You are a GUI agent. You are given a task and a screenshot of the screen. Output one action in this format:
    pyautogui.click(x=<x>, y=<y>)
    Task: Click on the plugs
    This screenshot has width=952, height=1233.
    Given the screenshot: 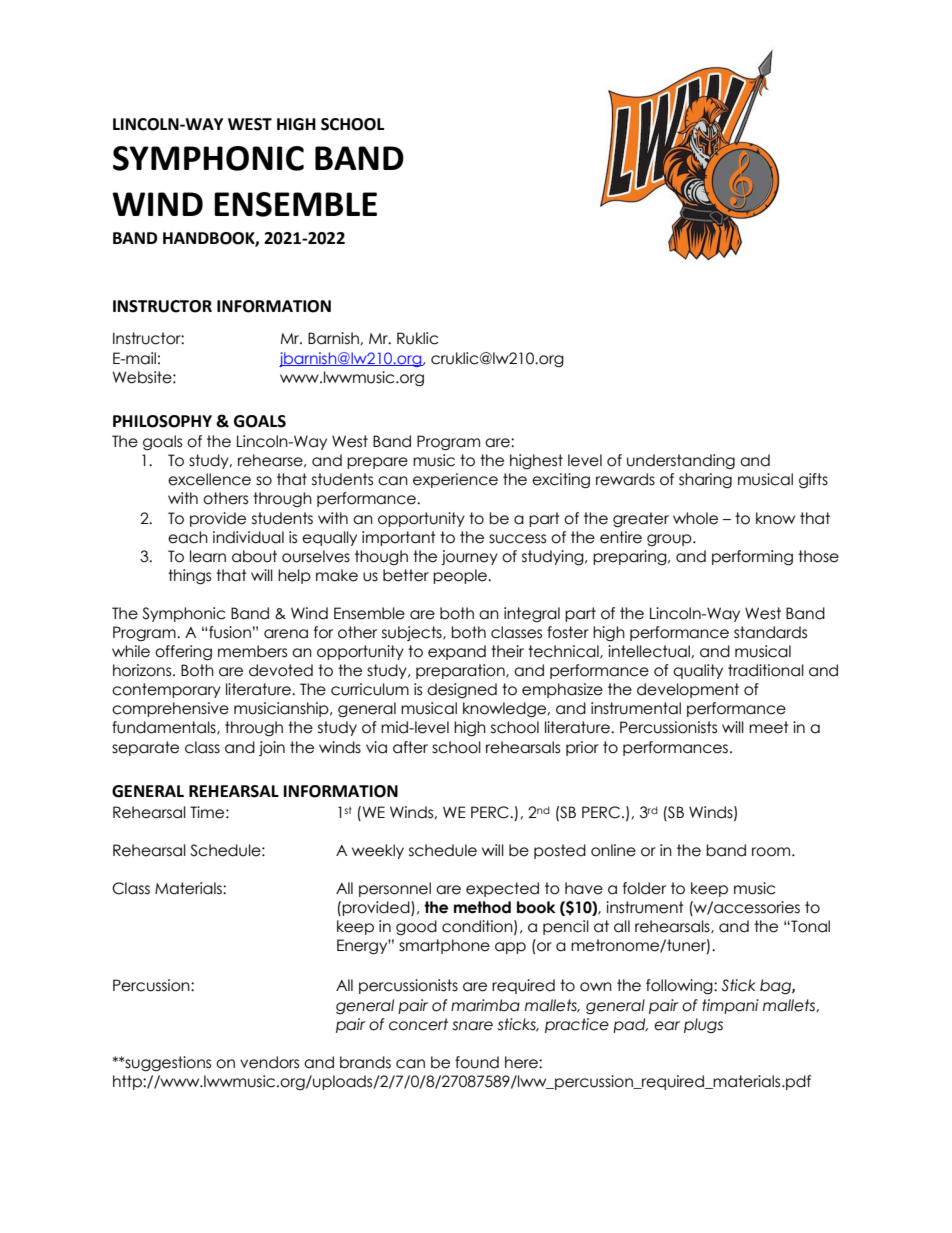 What is the action you would take?
    pyautogui.click(x=703, y=1025)
